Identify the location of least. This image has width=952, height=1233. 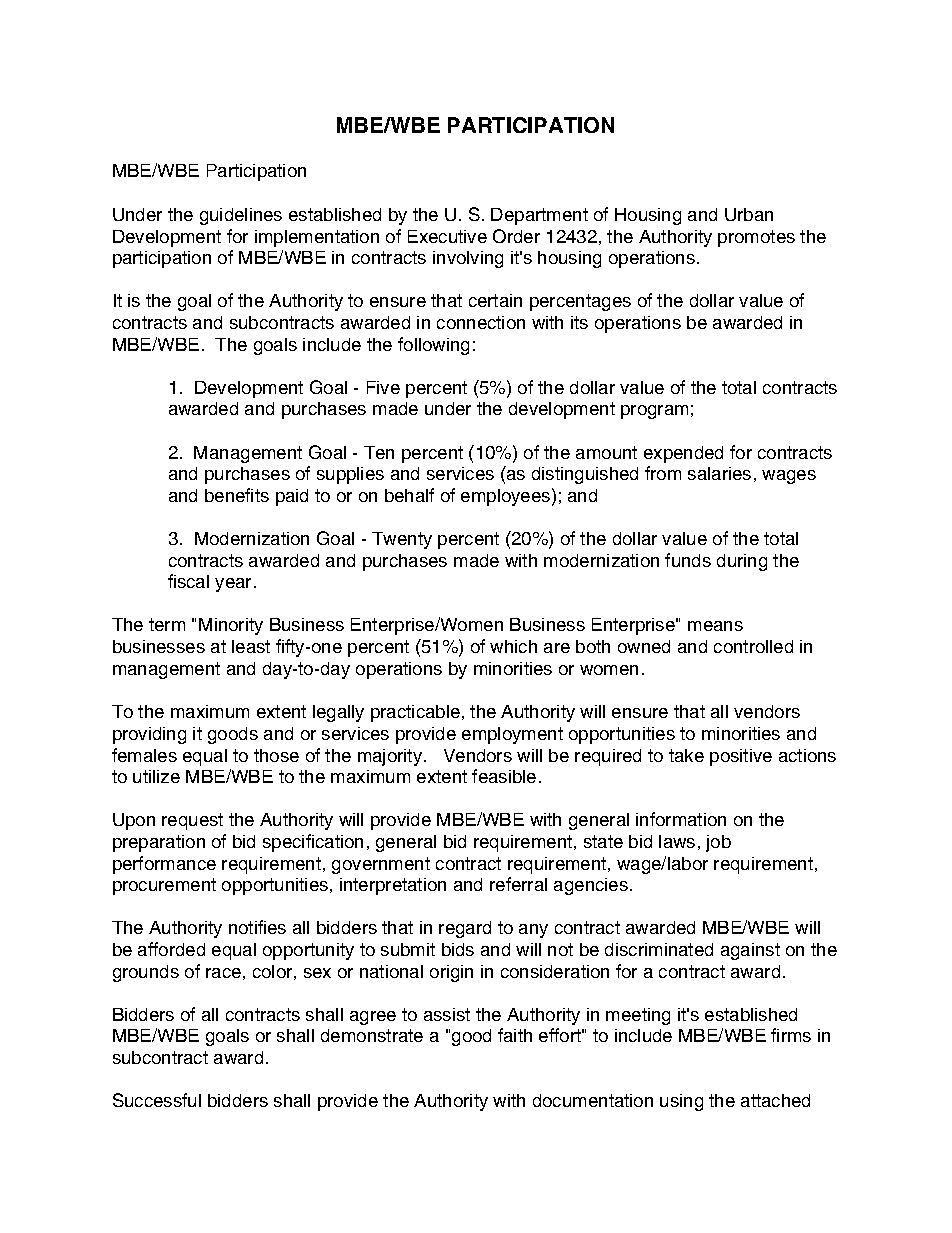
(251, 646).
